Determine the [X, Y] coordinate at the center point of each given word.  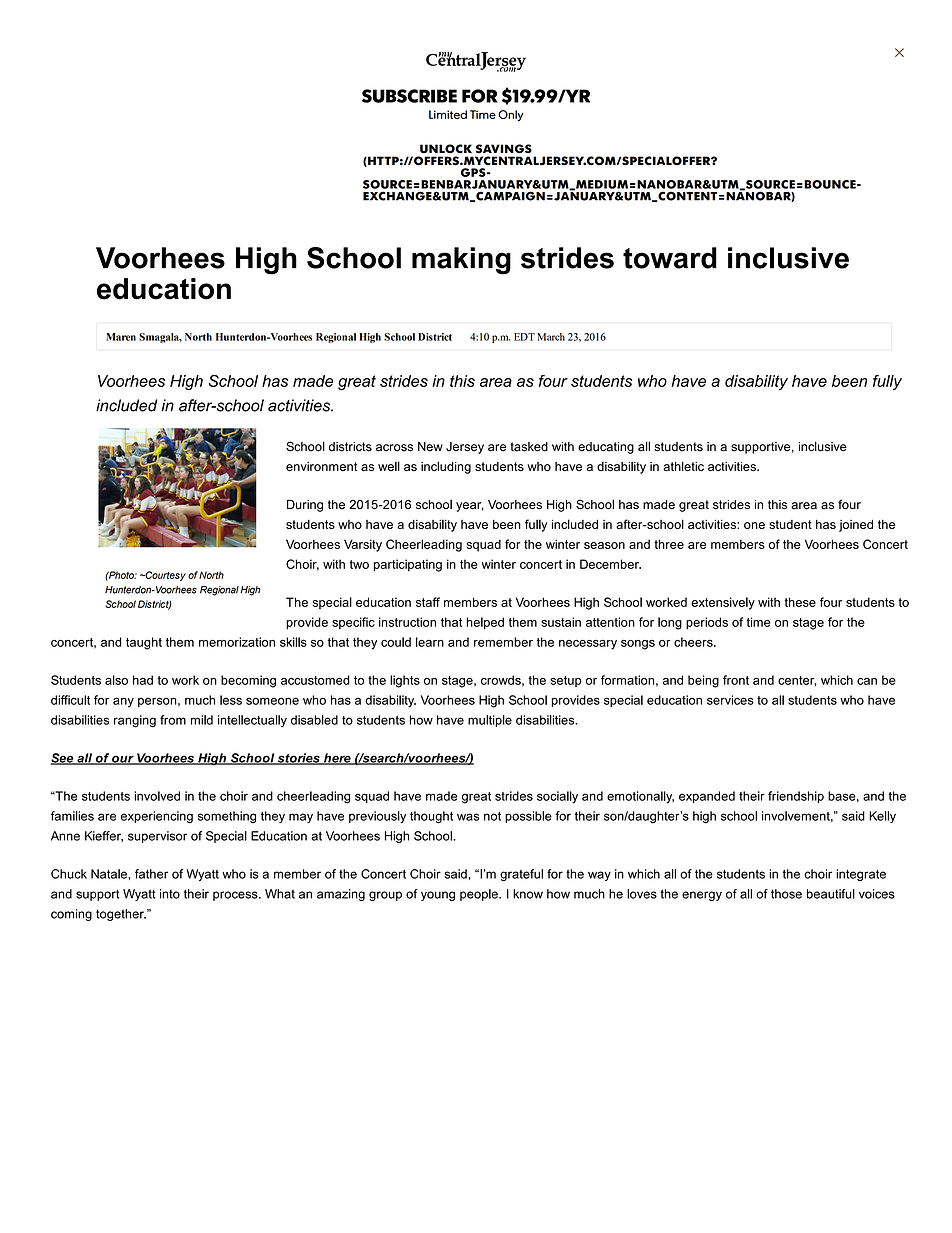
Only [511, 116]
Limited [448, 114]
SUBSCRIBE [409, 96]
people [480, 895]
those [786, 894]
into [170, 894]
